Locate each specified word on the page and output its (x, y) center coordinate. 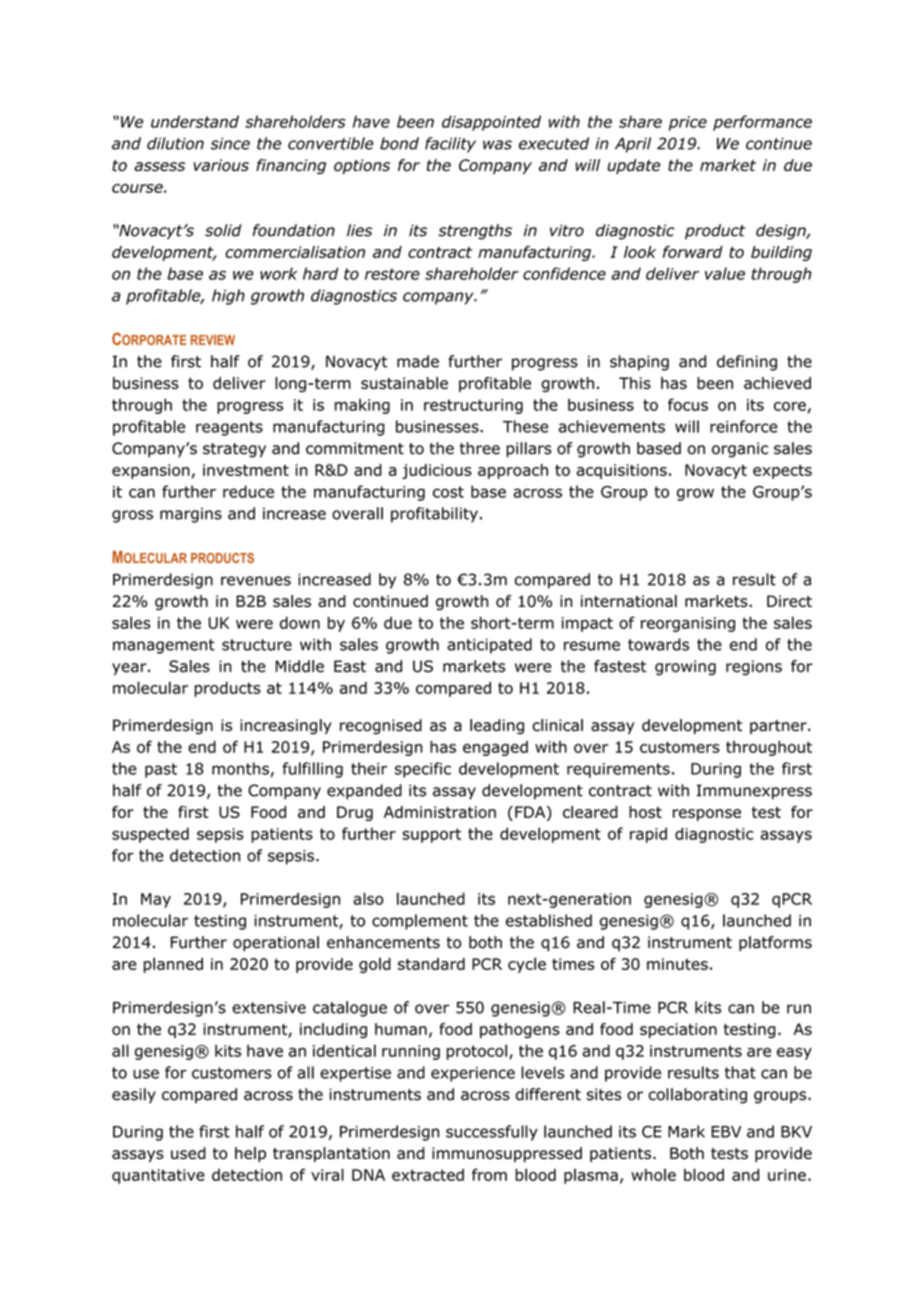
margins (191, 515)
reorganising (688, 624)
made (418, 361)
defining (747, 363)
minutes (677, 964)
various (221, 165)
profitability (434, 515)
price (688, 123)
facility (450, 145)
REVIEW (213, 340)
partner (779, 727)
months (240, 768)
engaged (495, 748)
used (188, 1153)
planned (173, 965)
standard (431, 964)
